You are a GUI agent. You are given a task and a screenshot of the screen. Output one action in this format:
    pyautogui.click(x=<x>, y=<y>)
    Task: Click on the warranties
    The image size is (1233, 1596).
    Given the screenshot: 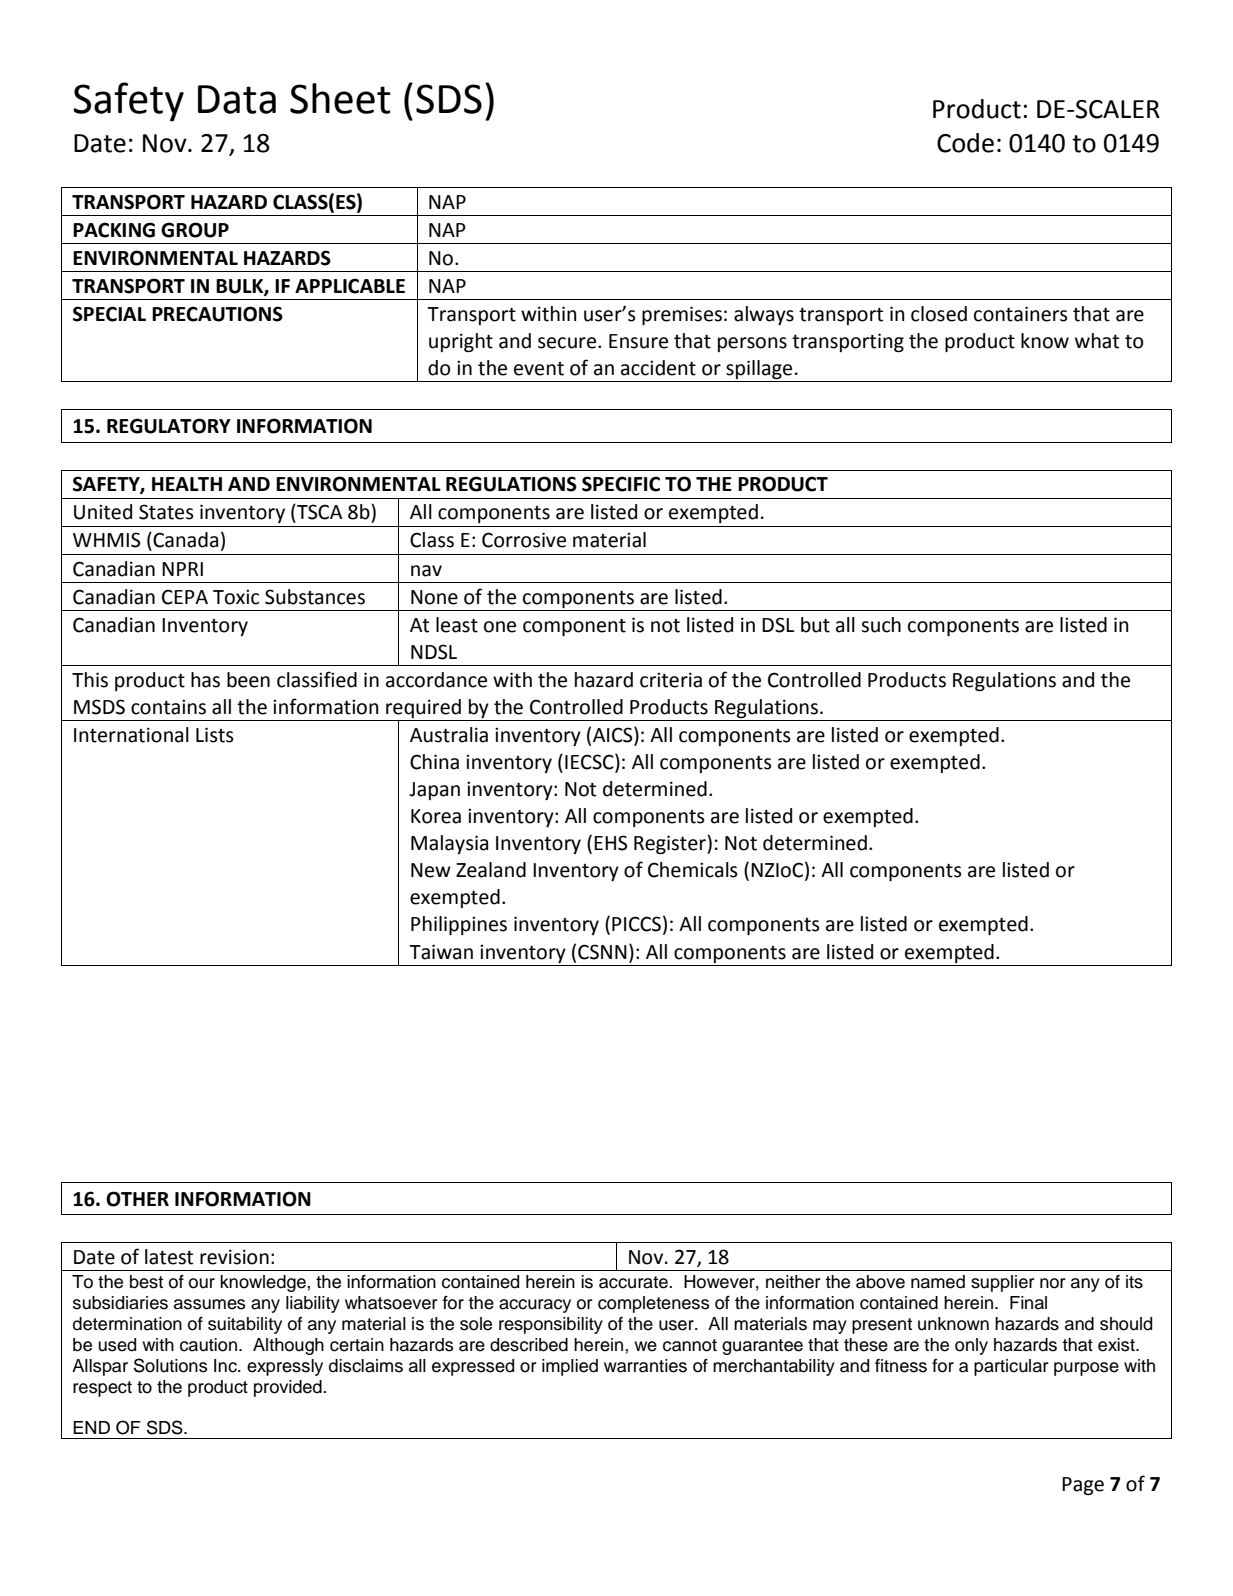 What is the action you would take?
    pyautogui.click(x=645, y=1366)
